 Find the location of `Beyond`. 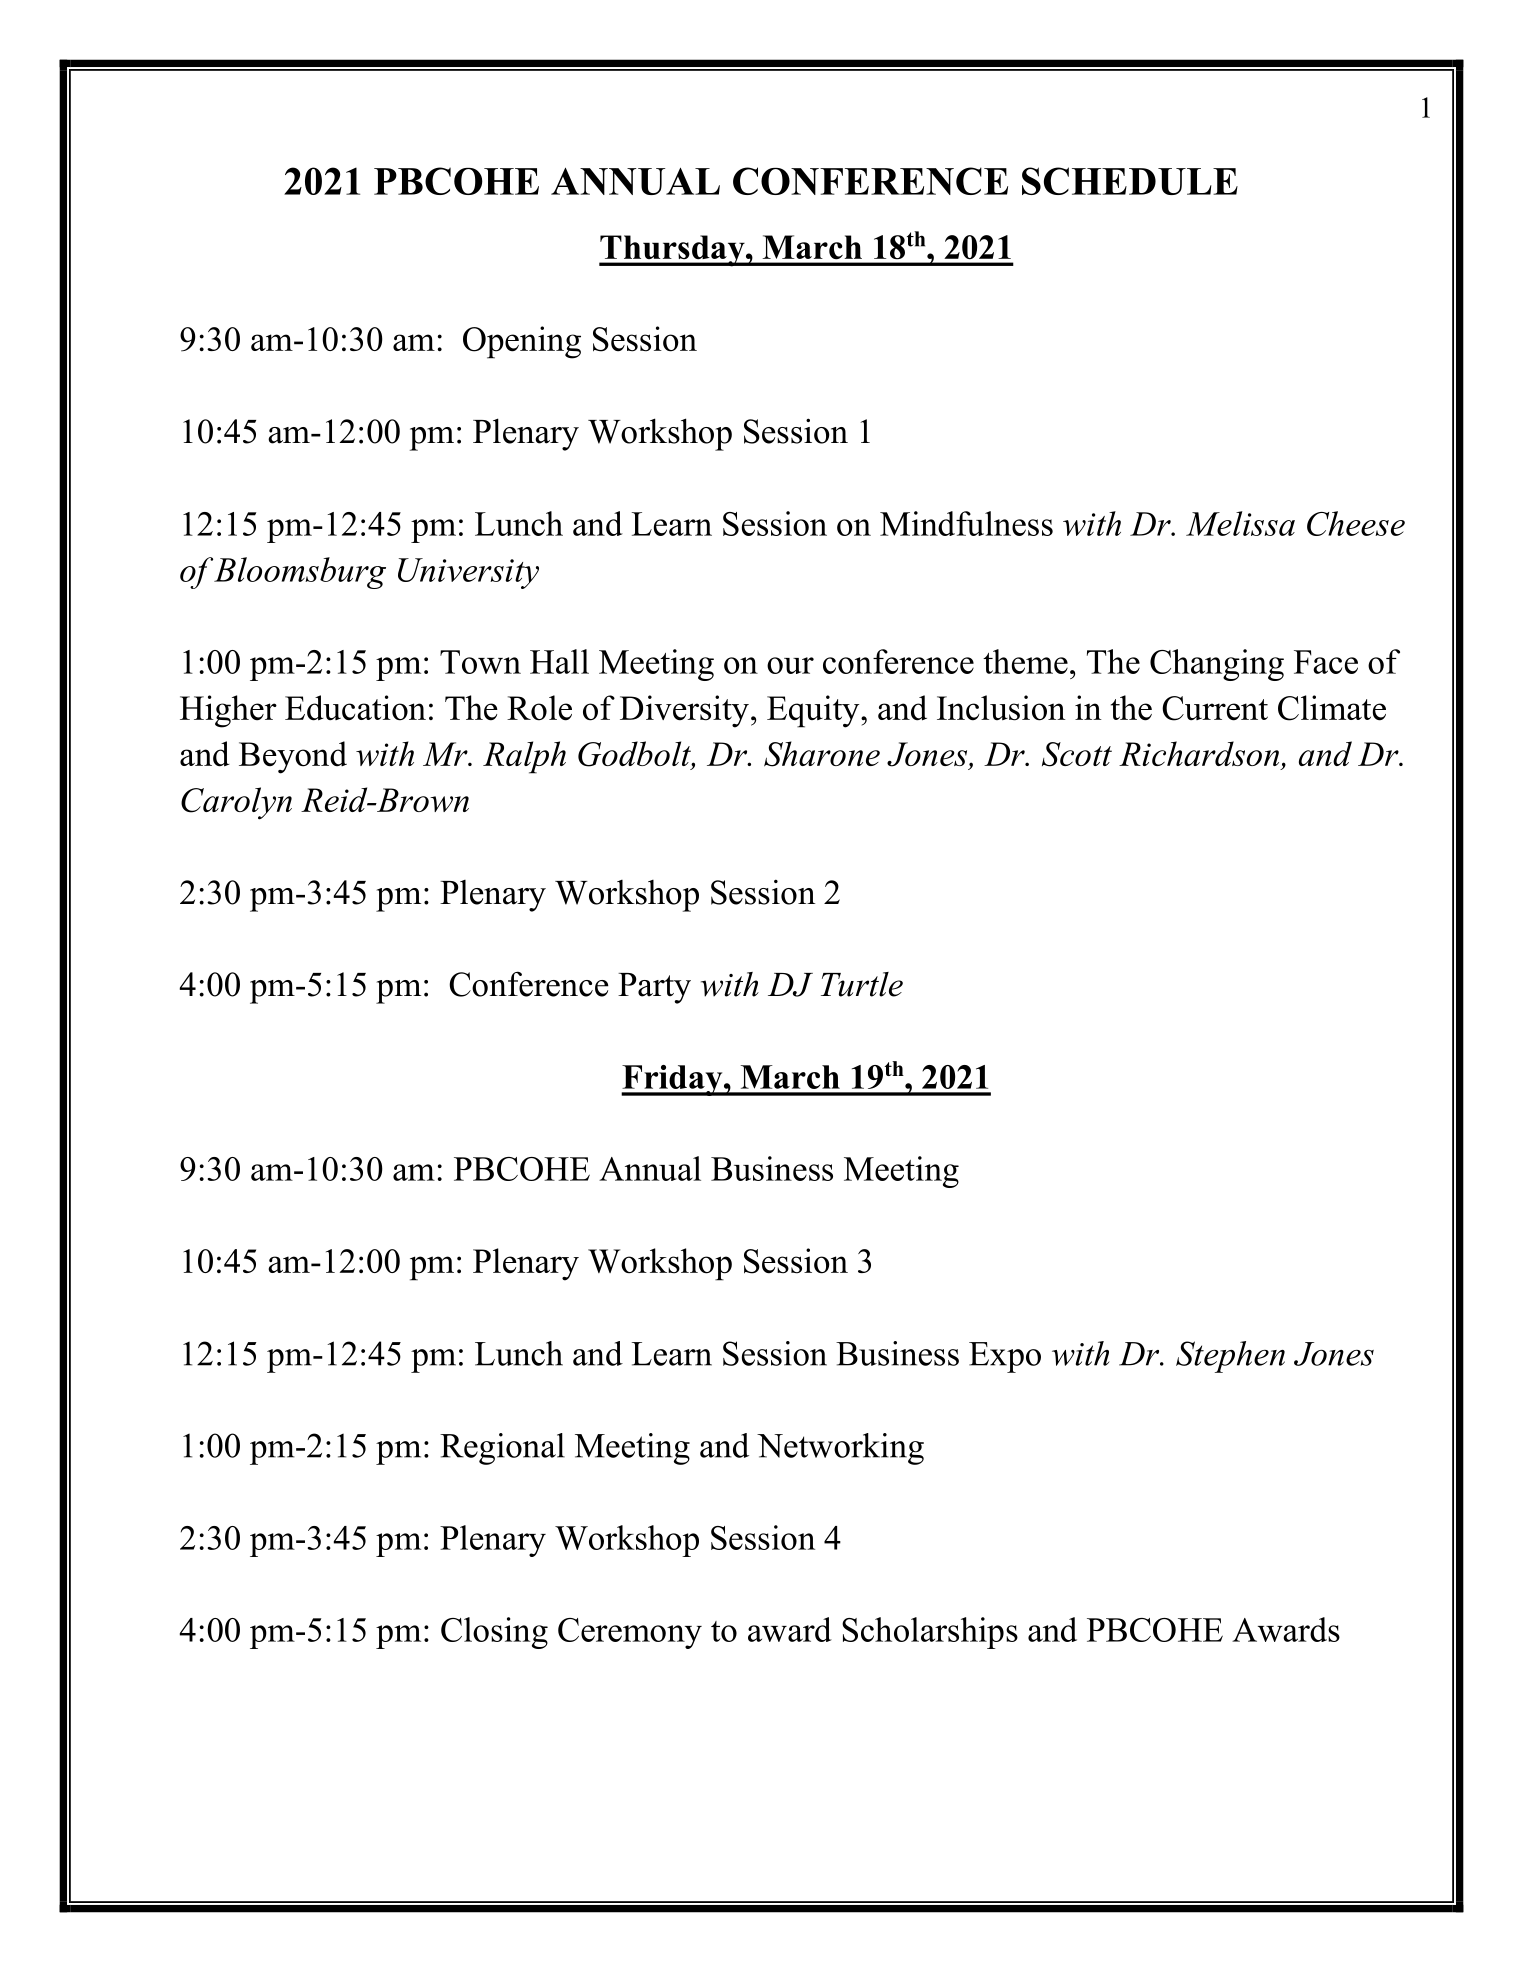

Beyond is located at coordinates (293, 757).
